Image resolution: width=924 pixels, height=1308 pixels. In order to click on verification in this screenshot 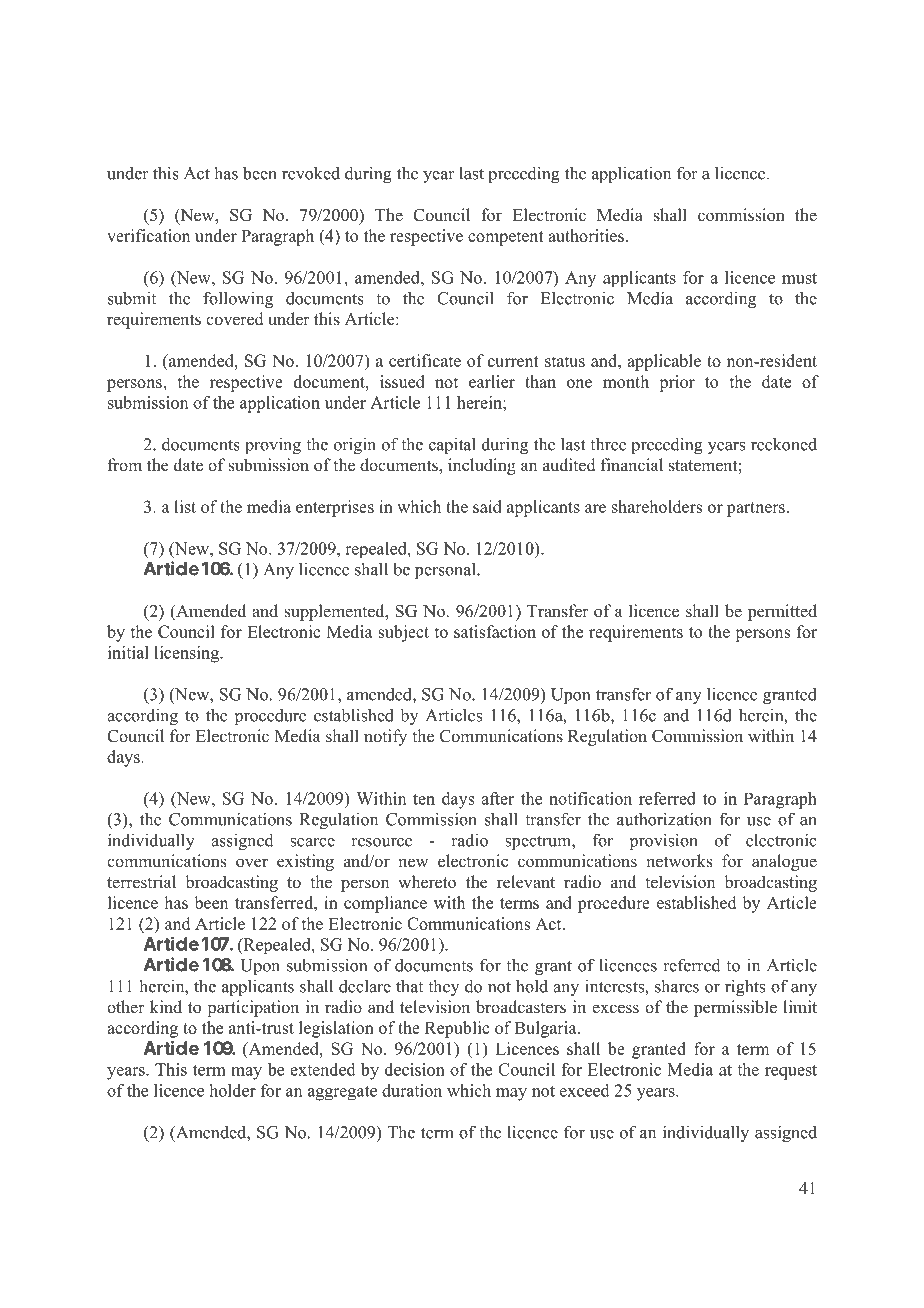, I will do `click(148, 235)`.
